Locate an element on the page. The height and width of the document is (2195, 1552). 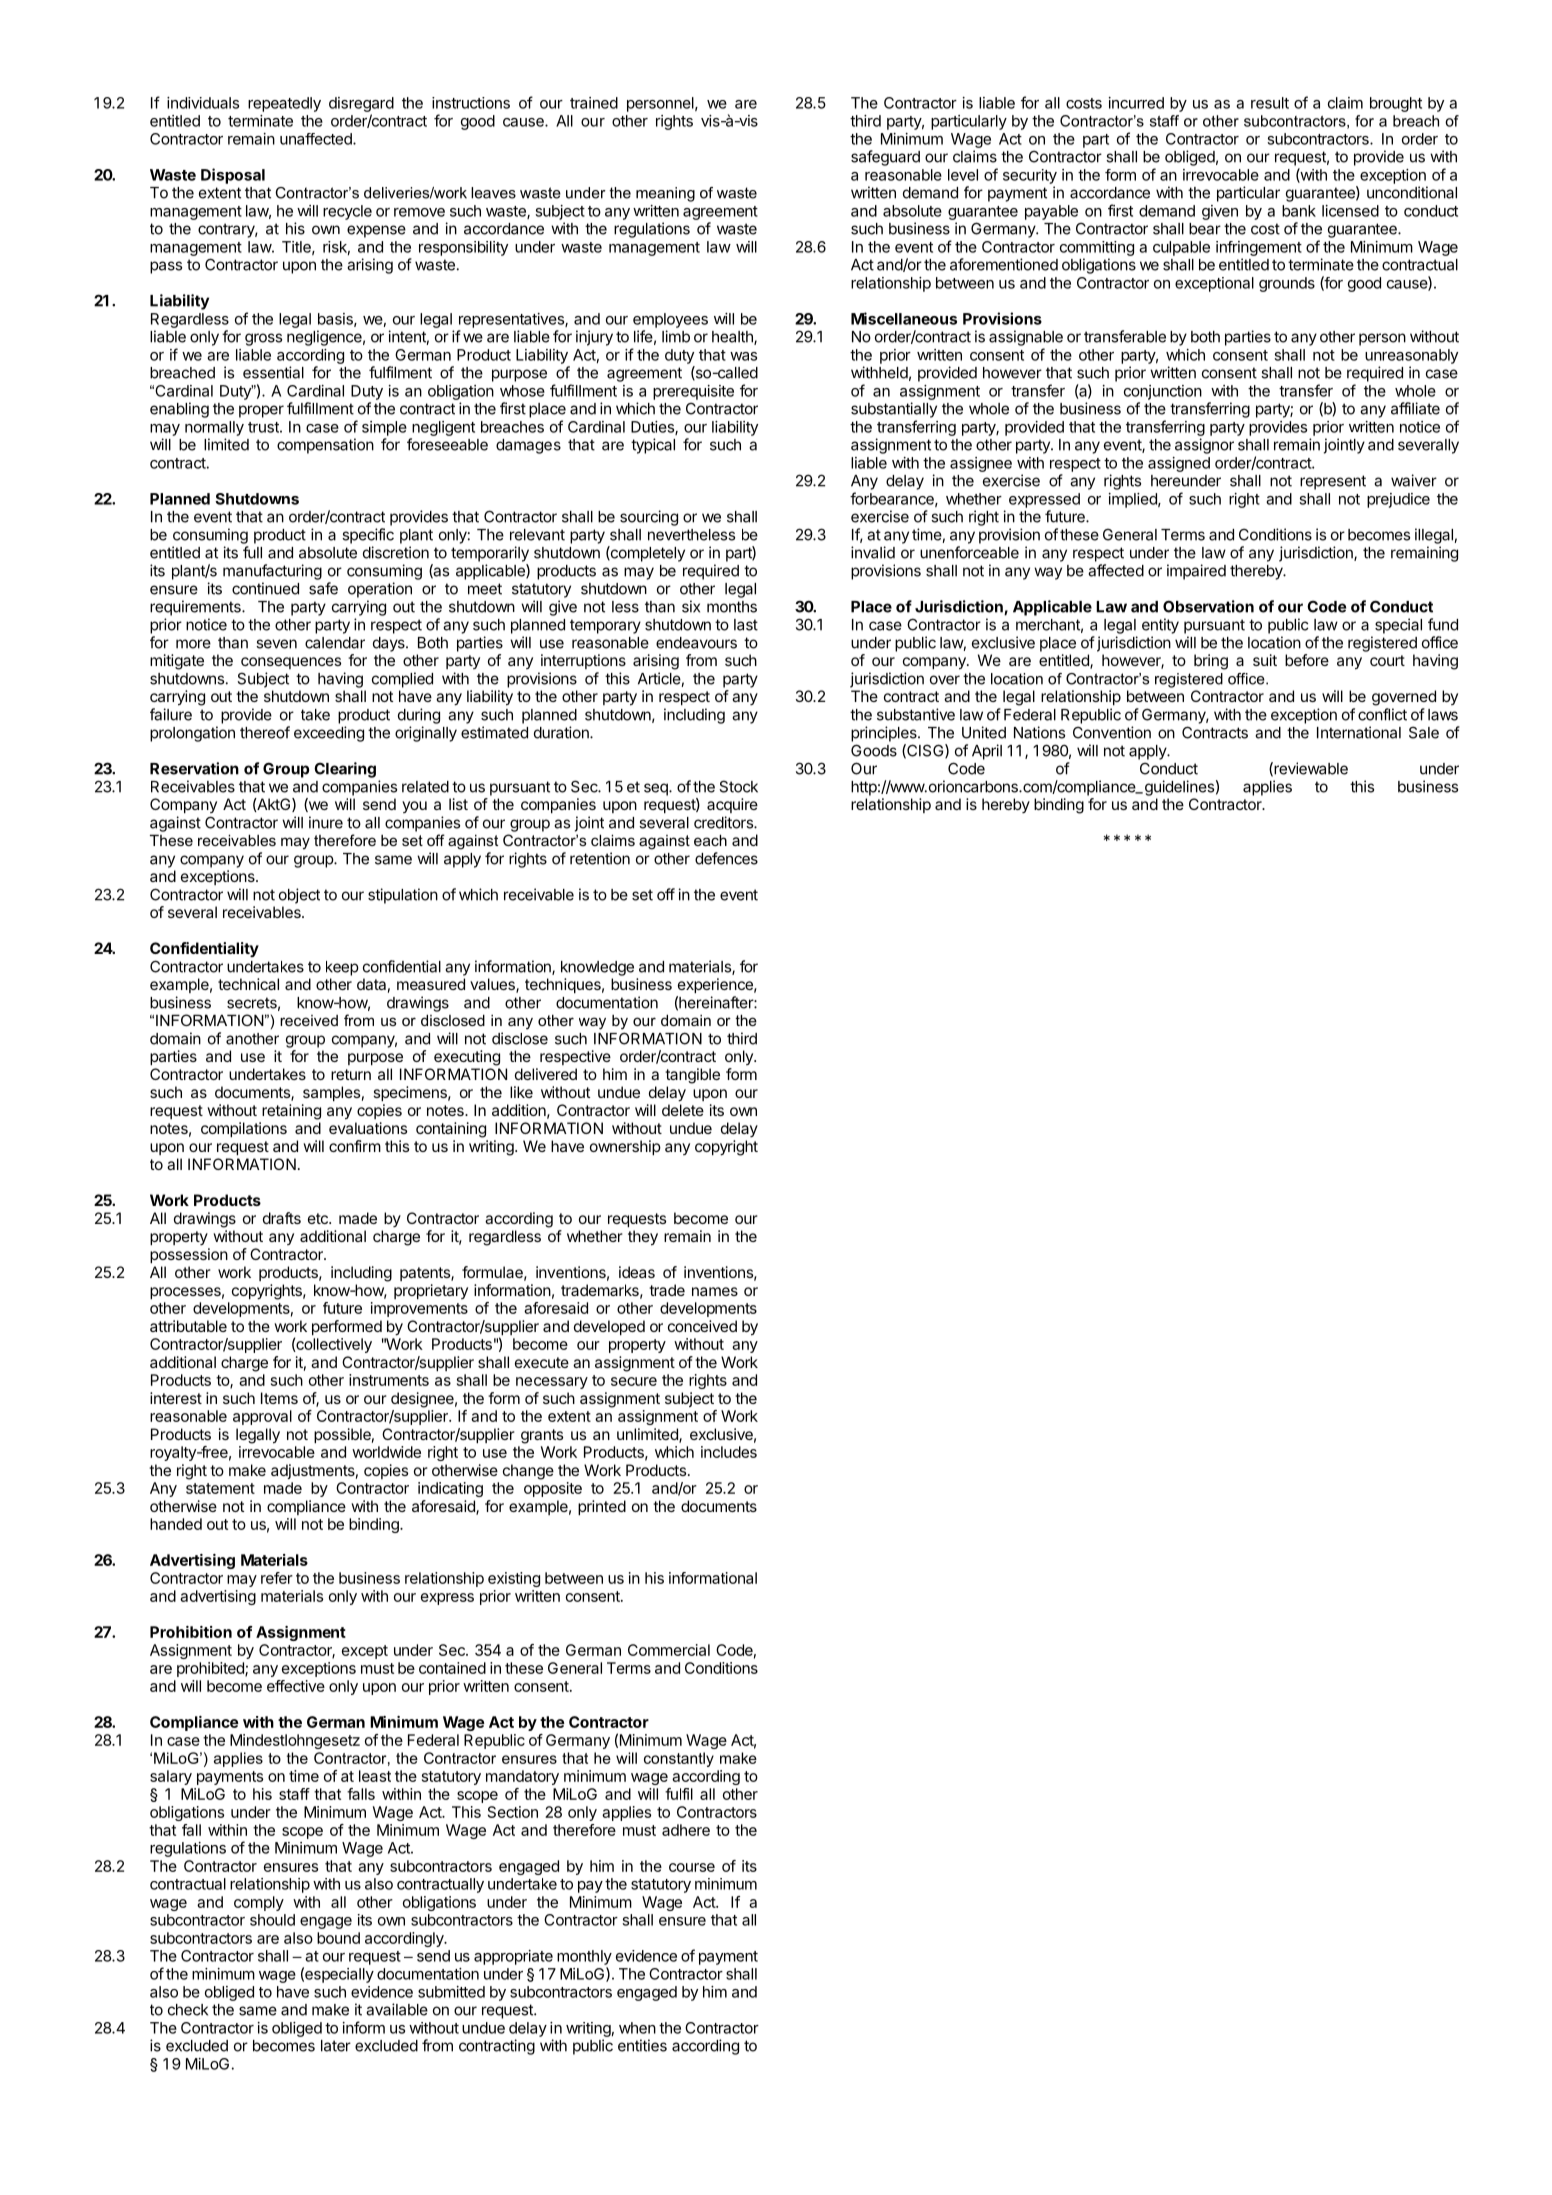
includes is located at coordinates (729, 1452).
